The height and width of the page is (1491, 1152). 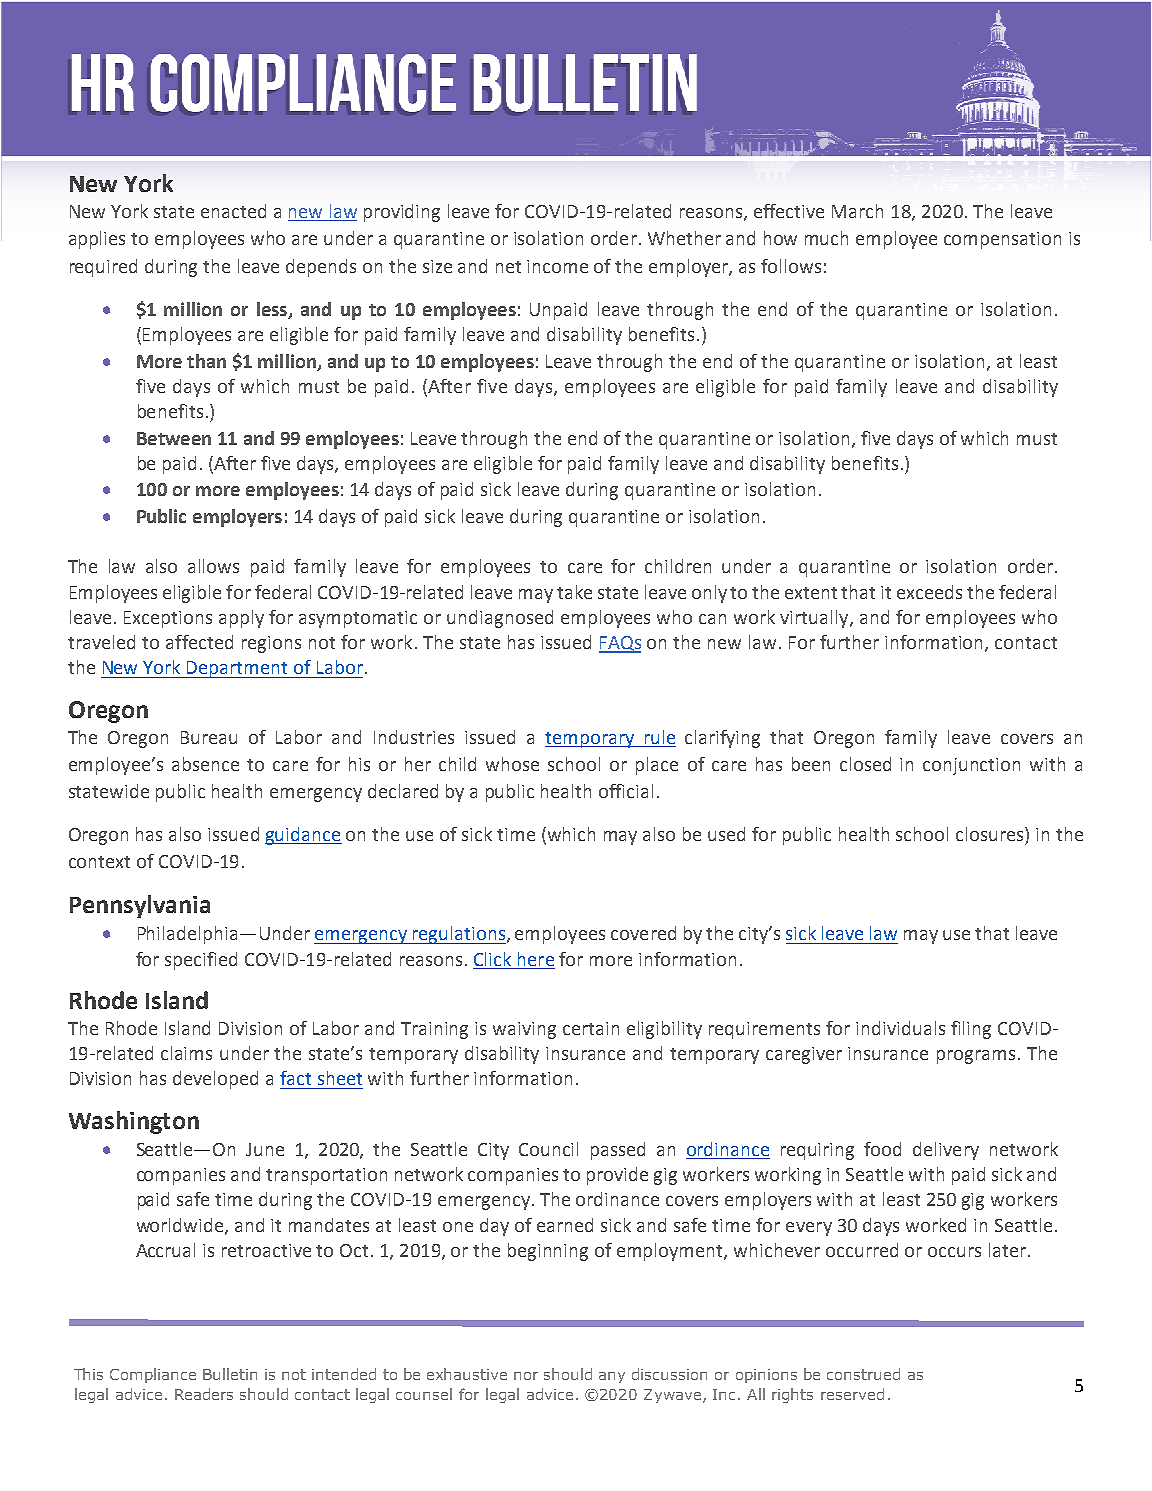 I want to click on income, so click(x=557, y=266).
